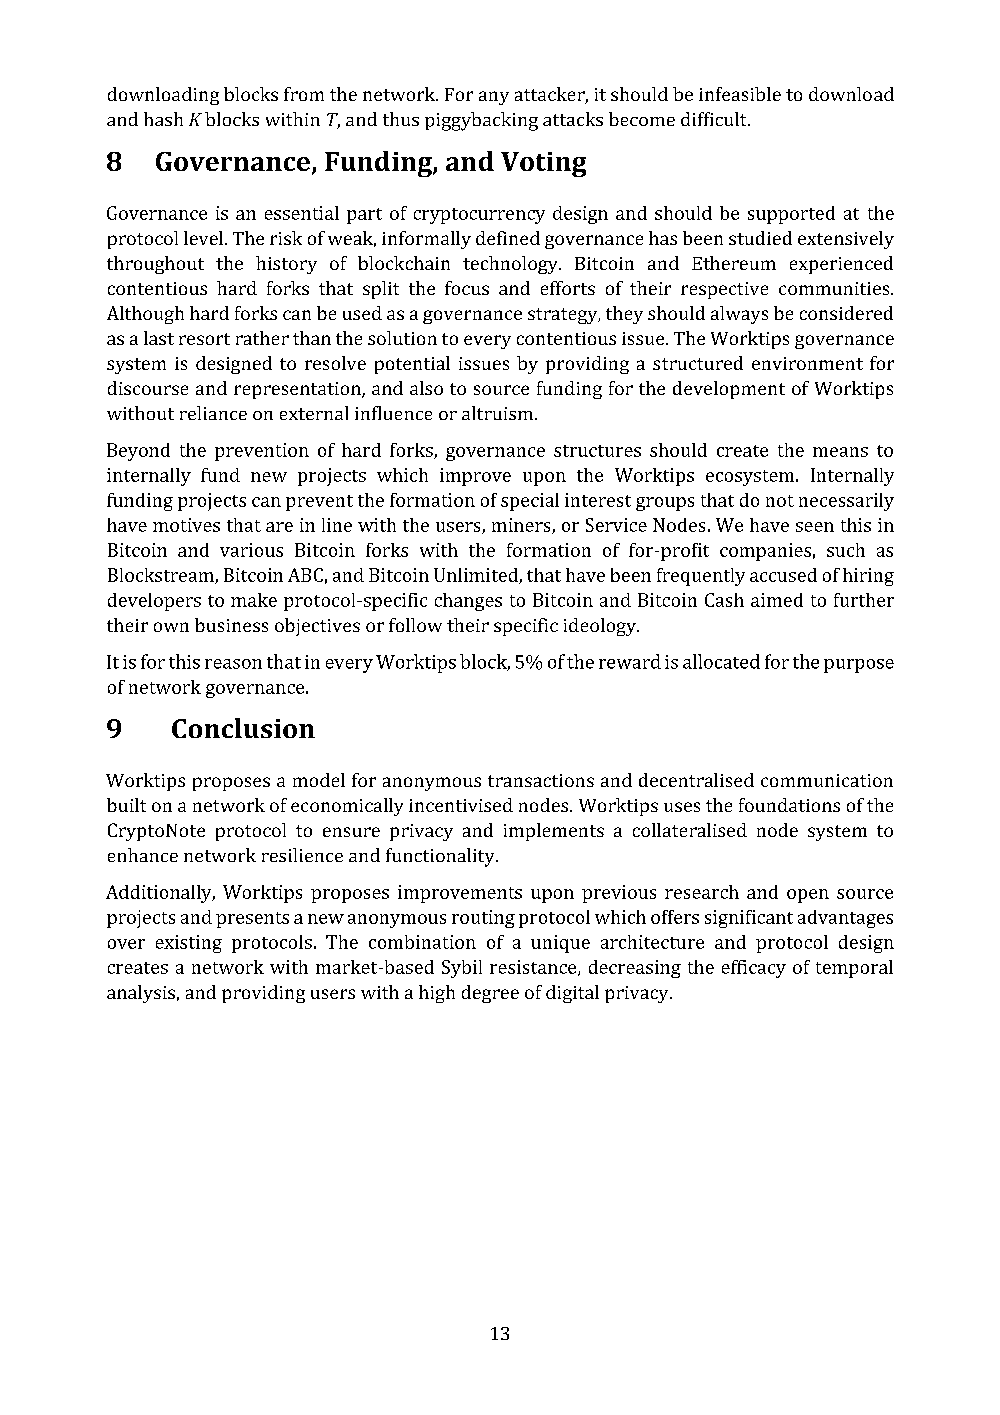 The image size is (1000, 1415). Describe the element at coordinates (189, 944) in the page. I see `existing` at that location.
